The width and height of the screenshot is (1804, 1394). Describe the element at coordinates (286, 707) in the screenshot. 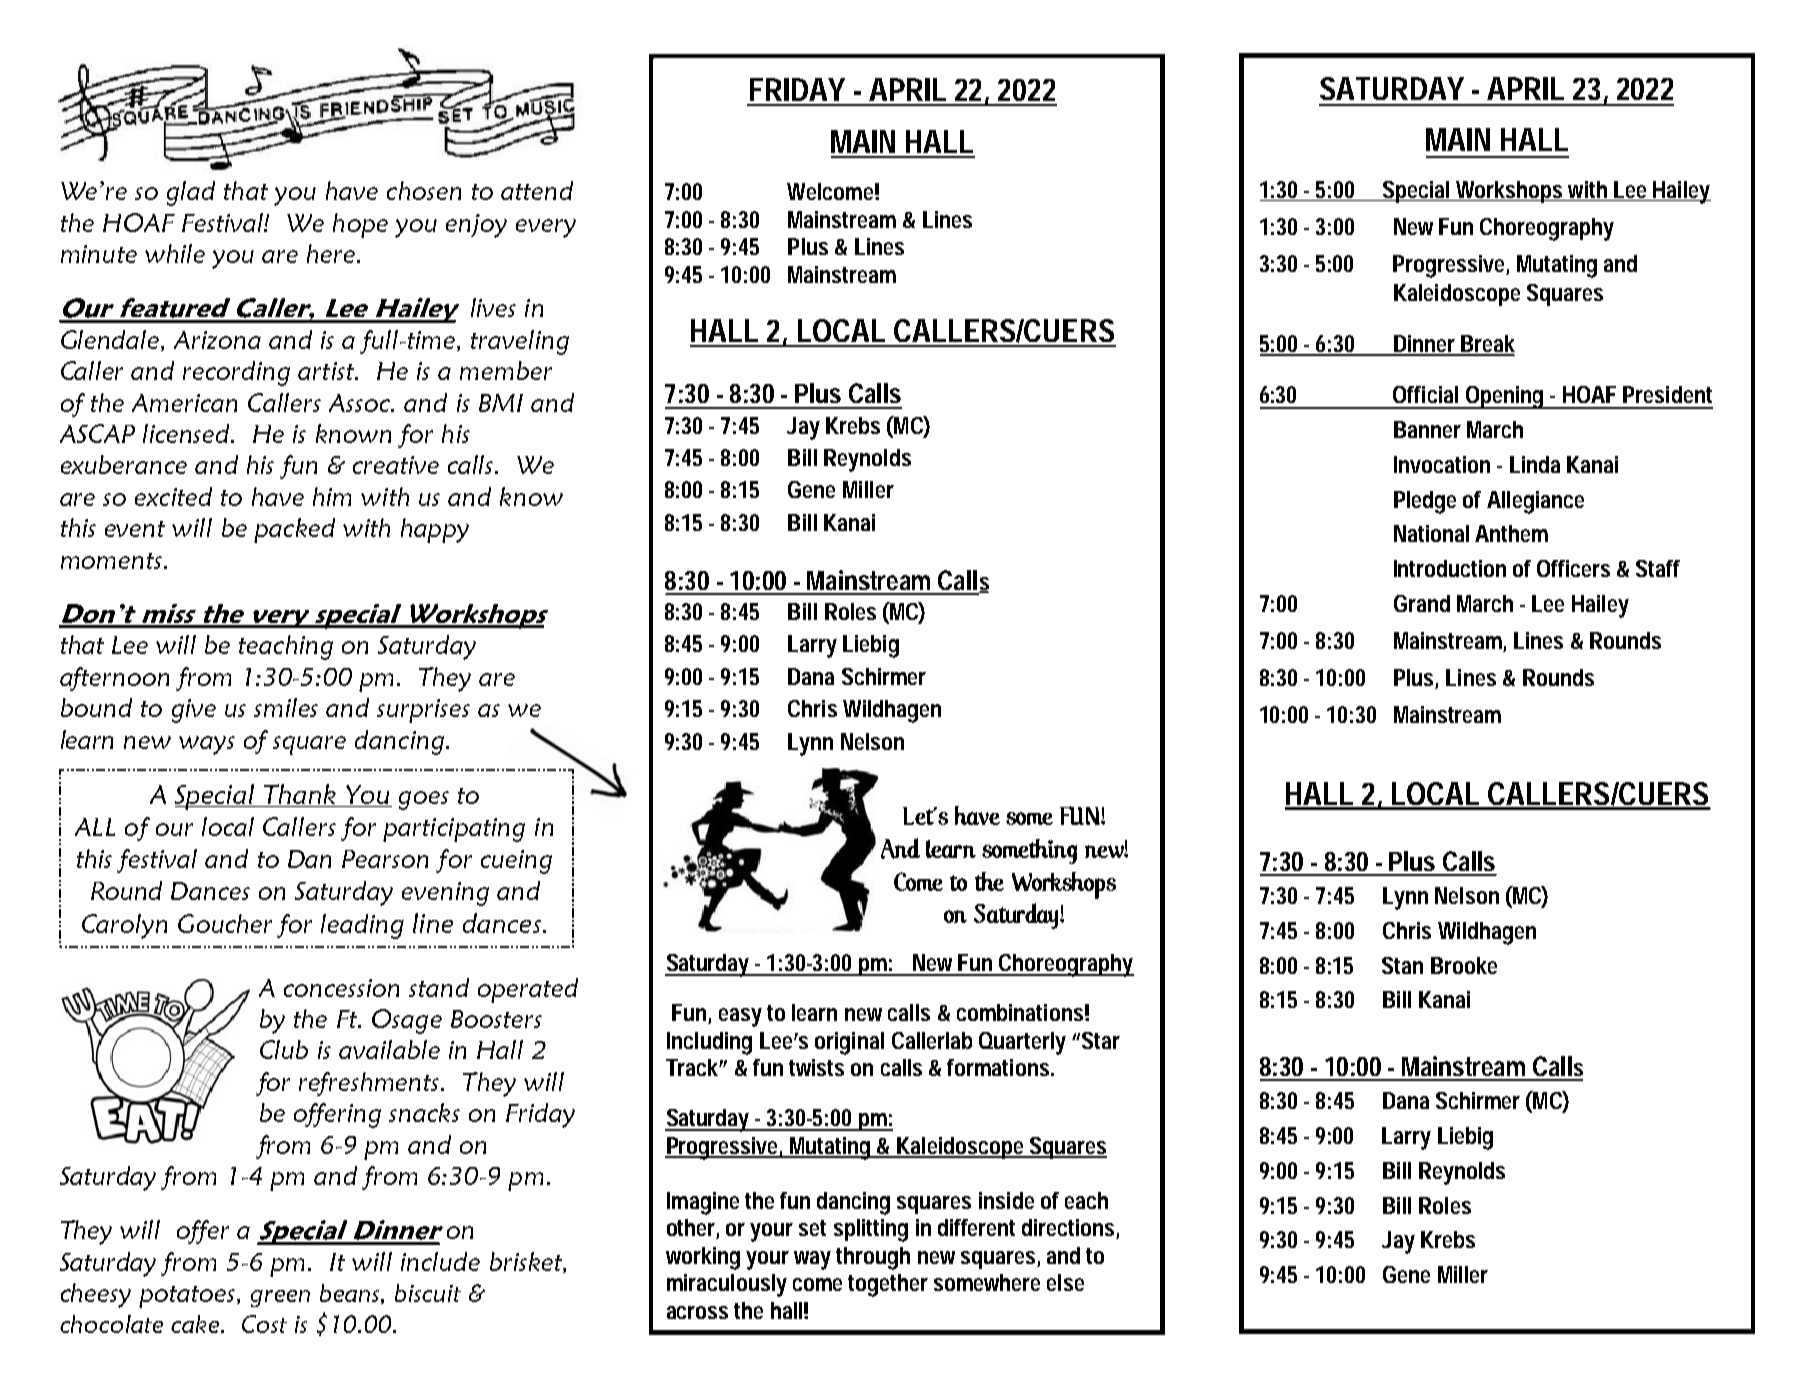

I see `smiles` at that location.
